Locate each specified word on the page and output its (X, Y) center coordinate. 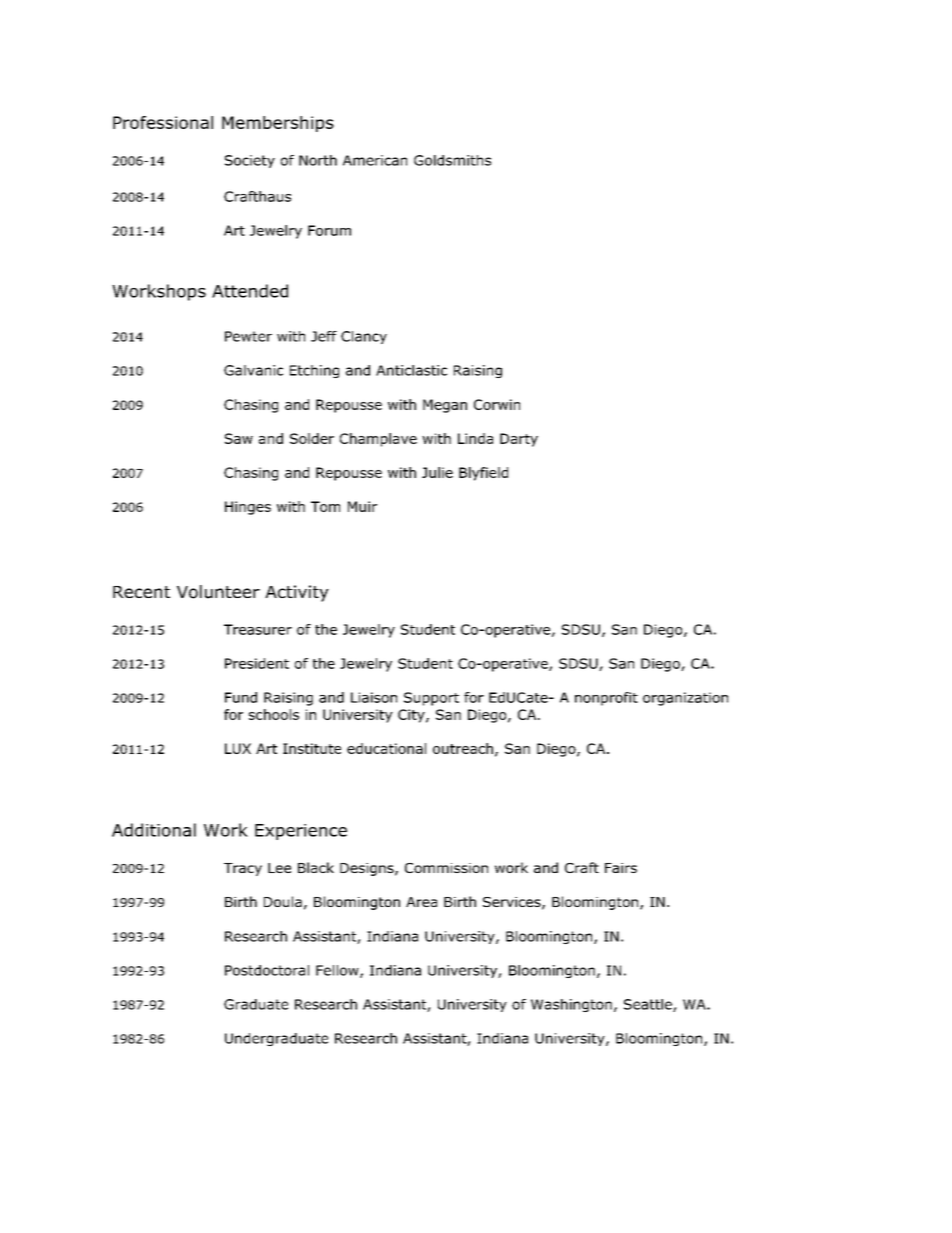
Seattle (649, 1005)
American (375, 160)
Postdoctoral (267, 970)
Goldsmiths (452, 160)
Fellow (338, 971)
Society (250, 161)
